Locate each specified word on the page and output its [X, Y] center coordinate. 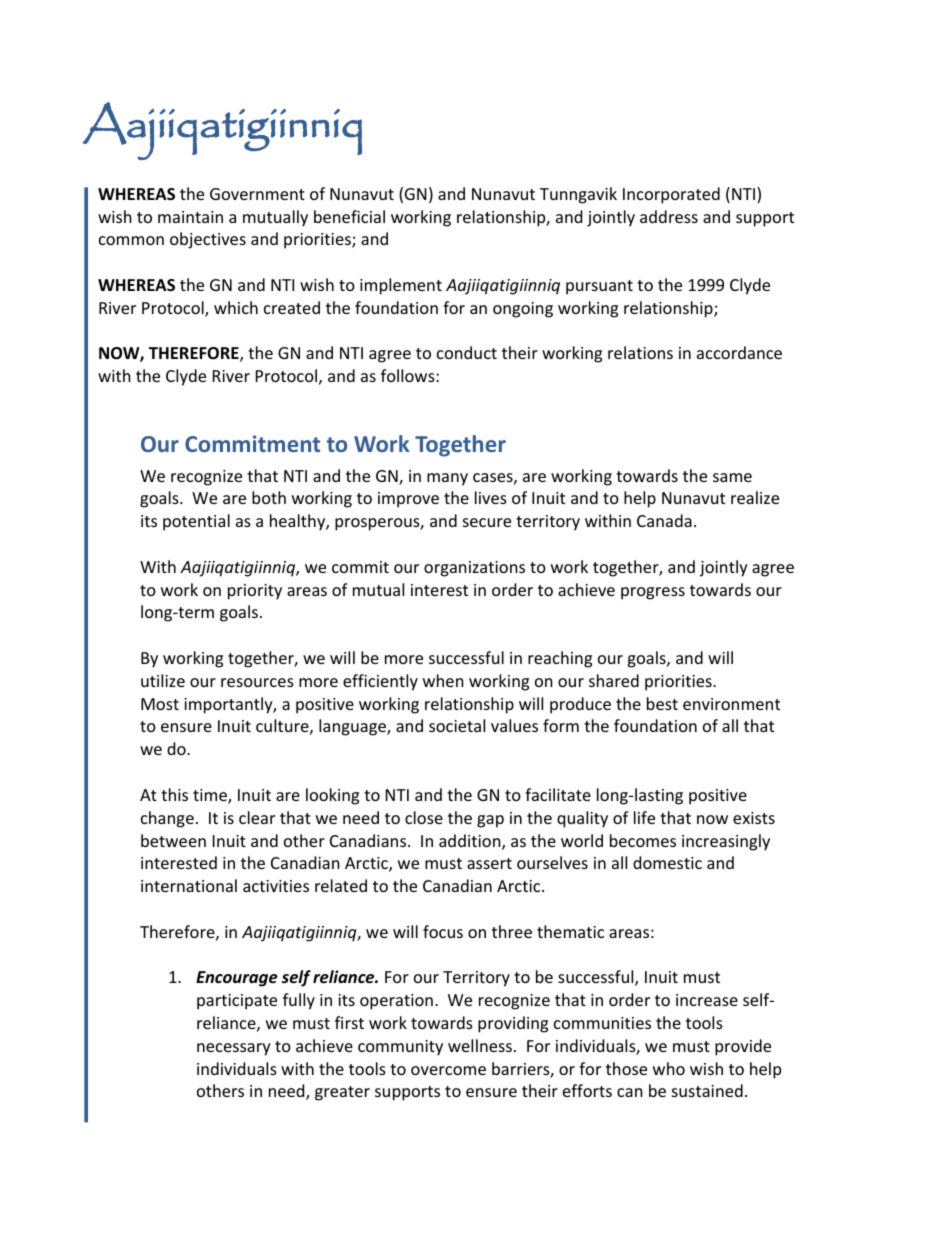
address [669, 216]
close [424, 817]
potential [196, 522]
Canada [664, 520]
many [447, 479]
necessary [234, 1049]
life [644, 817]
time [211, 796]
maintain [190, 217]
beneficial [349, 216]
